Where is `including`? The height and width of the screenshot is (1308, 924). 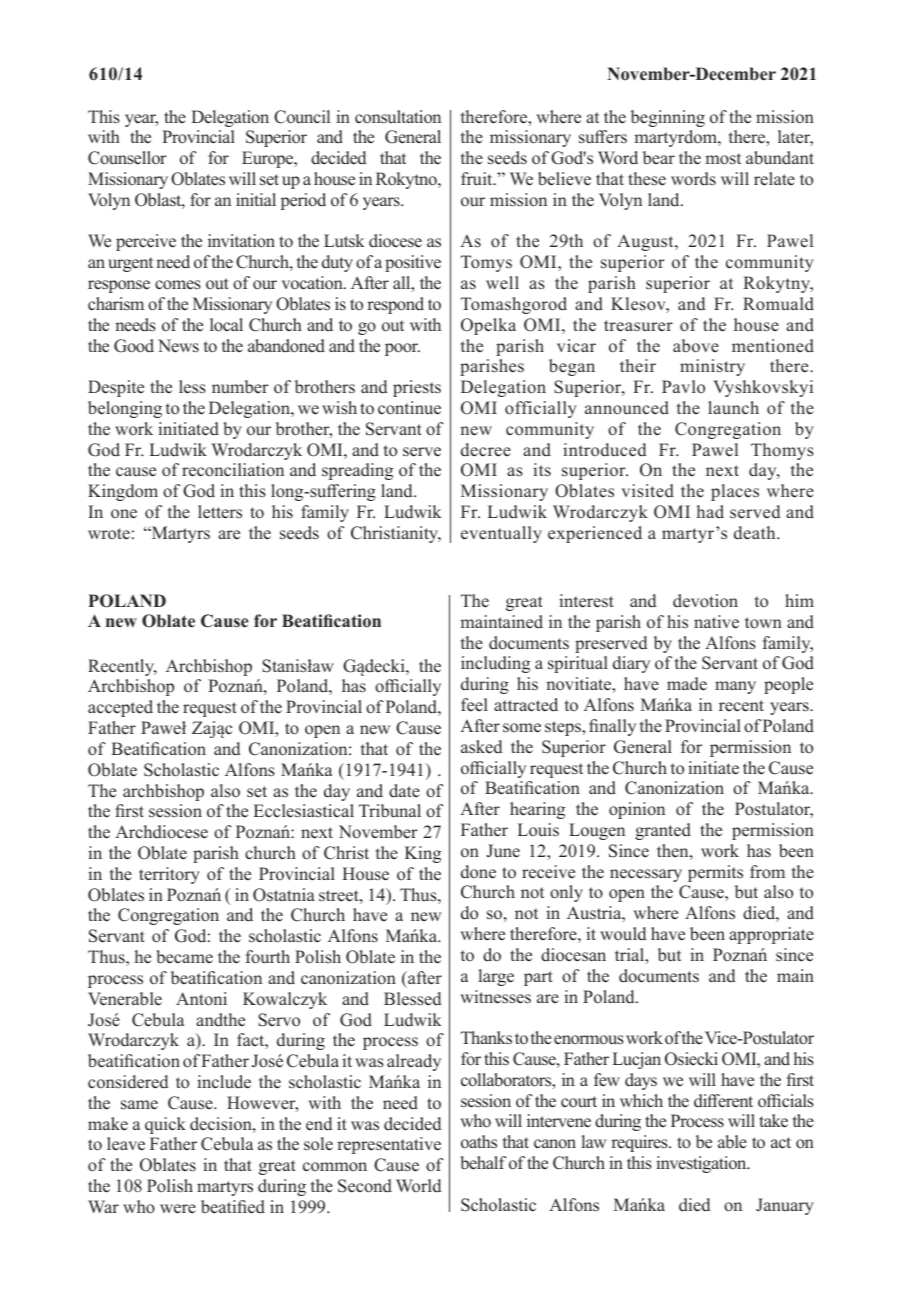
including is located at coordinates (495, 664).
